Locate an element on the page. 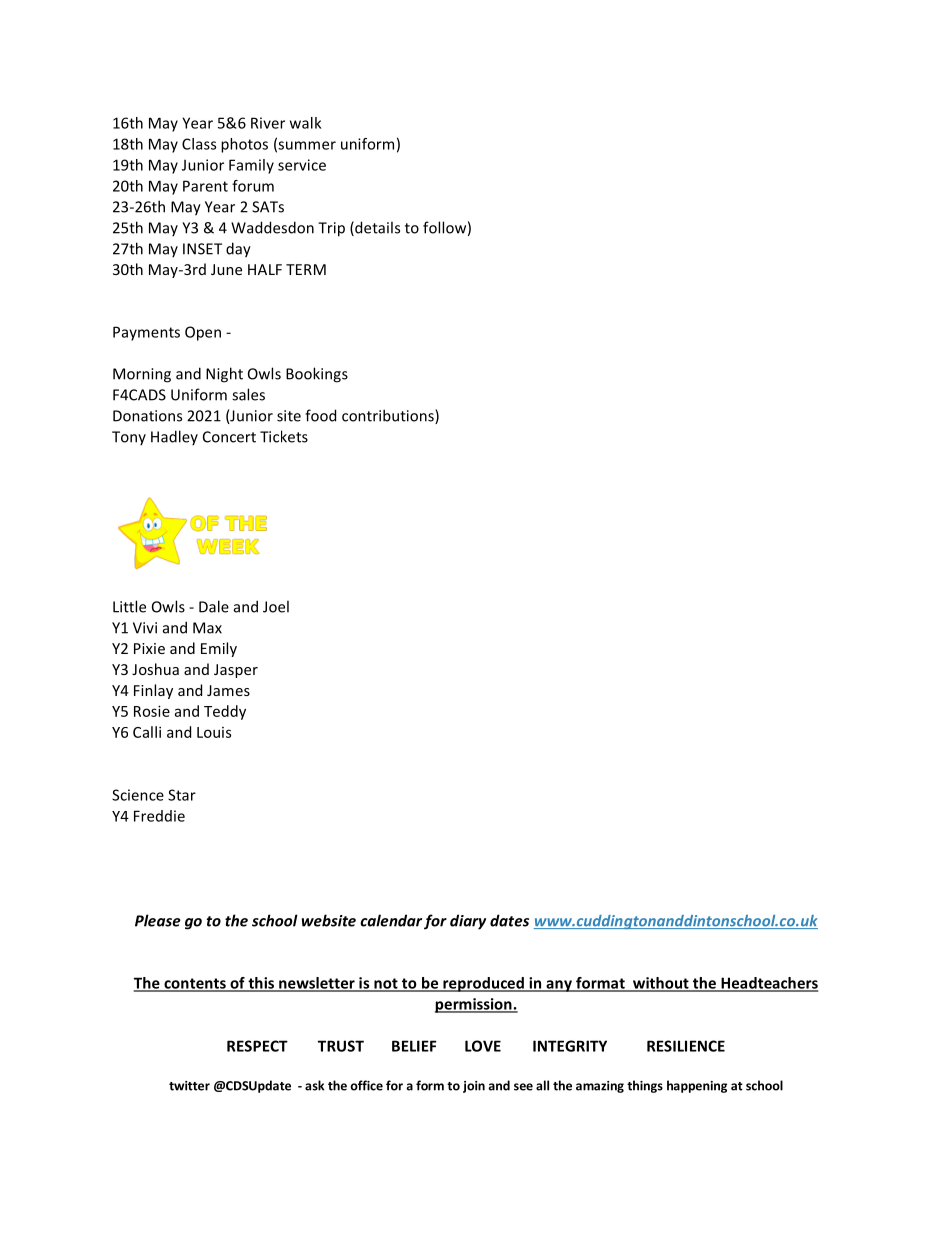  Open is located at coordinates (203, 333).
